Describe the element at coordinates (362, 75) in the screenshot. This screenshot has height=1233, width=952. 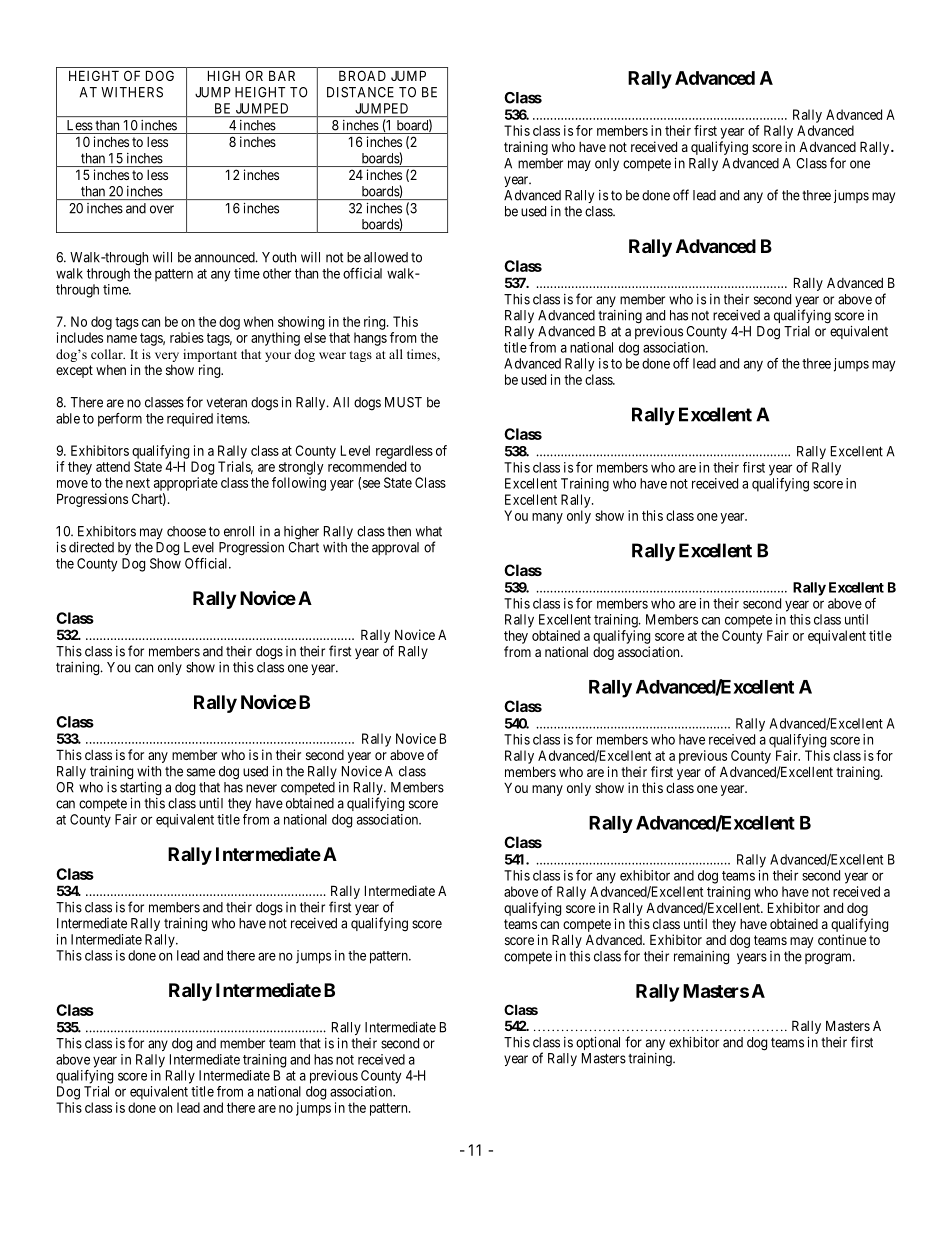
I see `BROAD` at that location.
